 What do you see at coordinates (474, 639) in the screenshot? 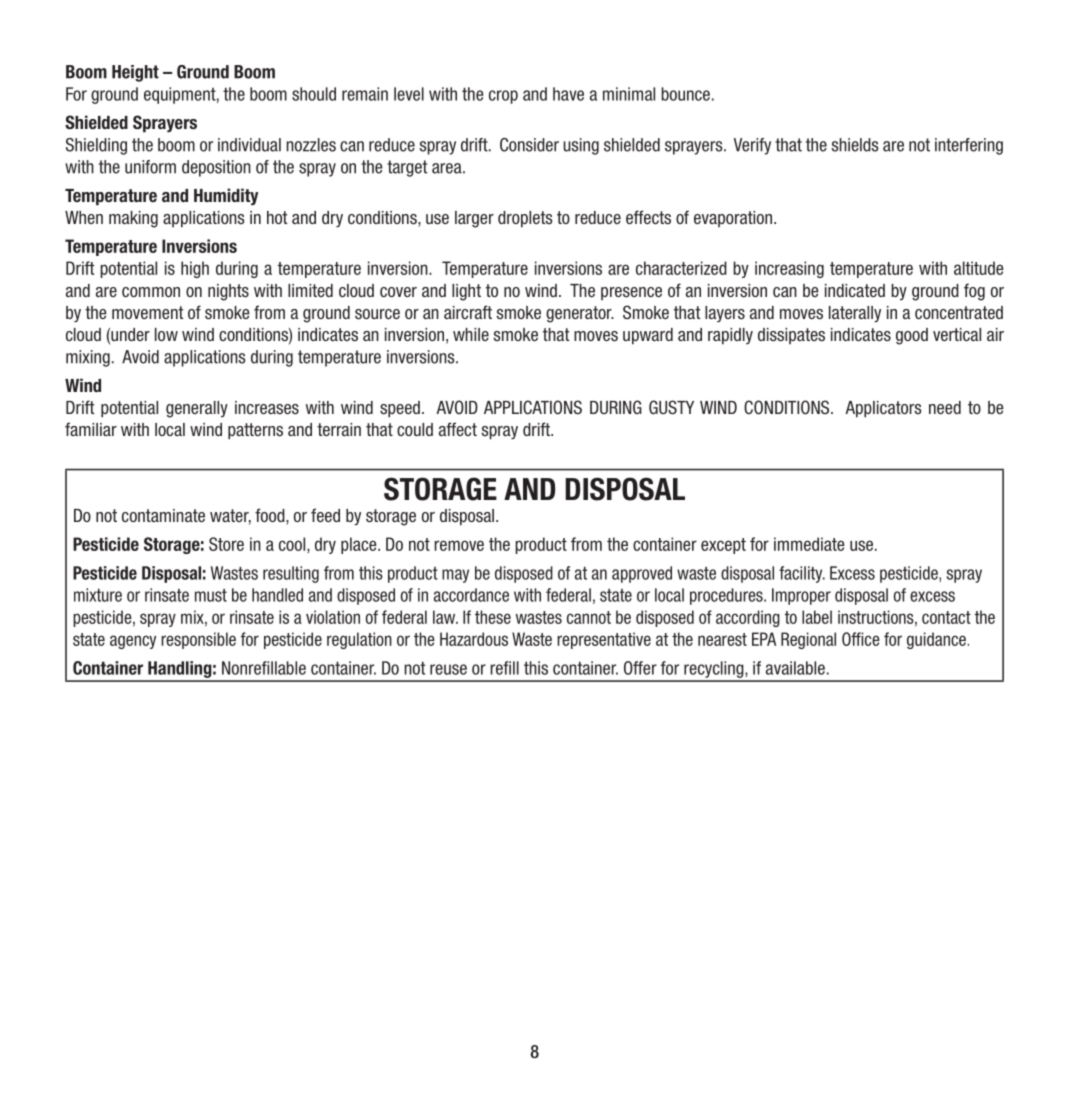
I see `Hazardous` at bounding box center [474, 639].
